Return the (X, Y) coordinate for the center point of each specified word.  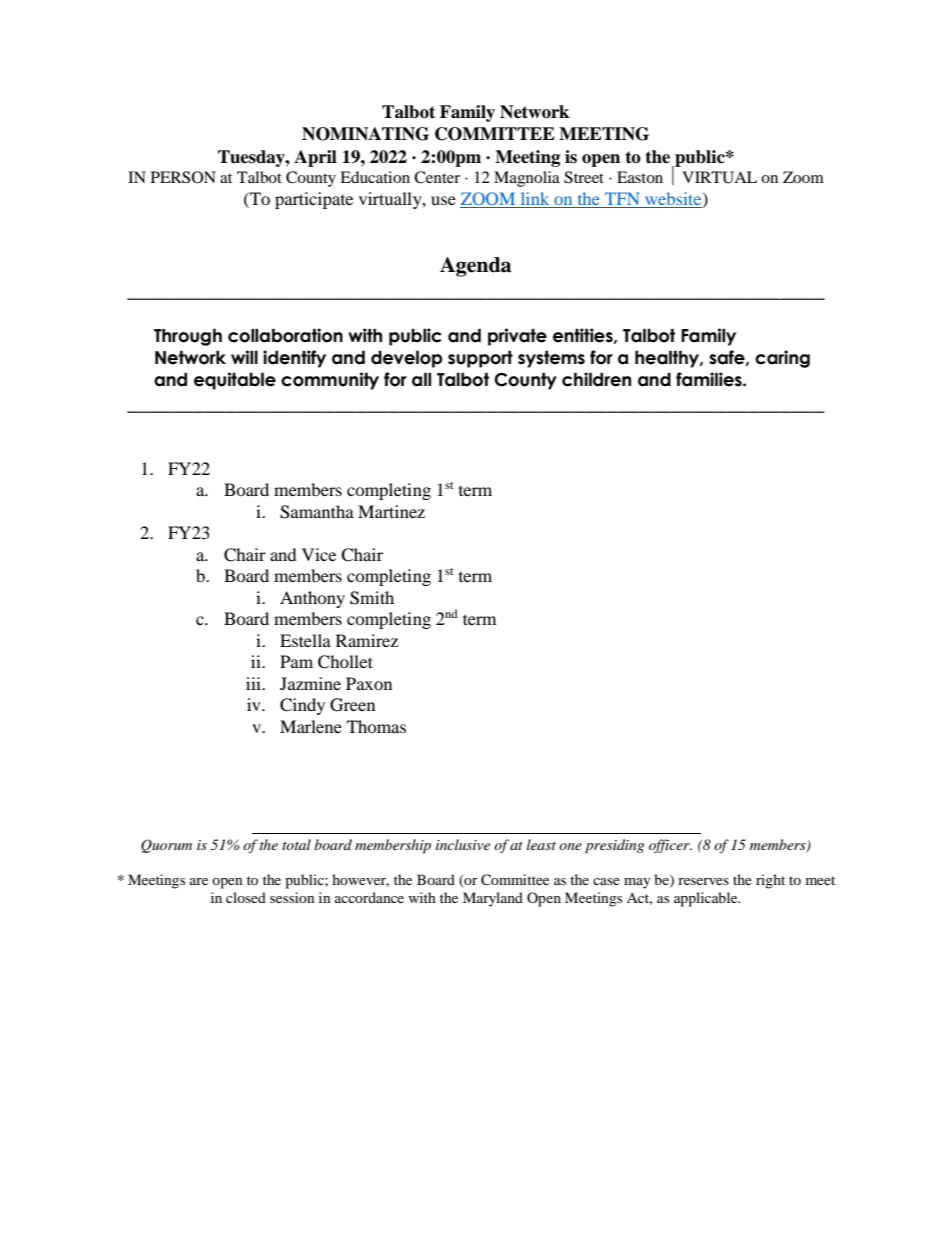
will (244, 357)
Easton (640, 177)
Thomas (376, 726)
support (480, 359)
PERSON (183, 177)
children (596, 379)
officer (670, 846)
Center (437, 177)
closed (246, 897)
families (710, 379)
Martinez (391, 511)
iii (255, 683)
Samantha (317, 512)
